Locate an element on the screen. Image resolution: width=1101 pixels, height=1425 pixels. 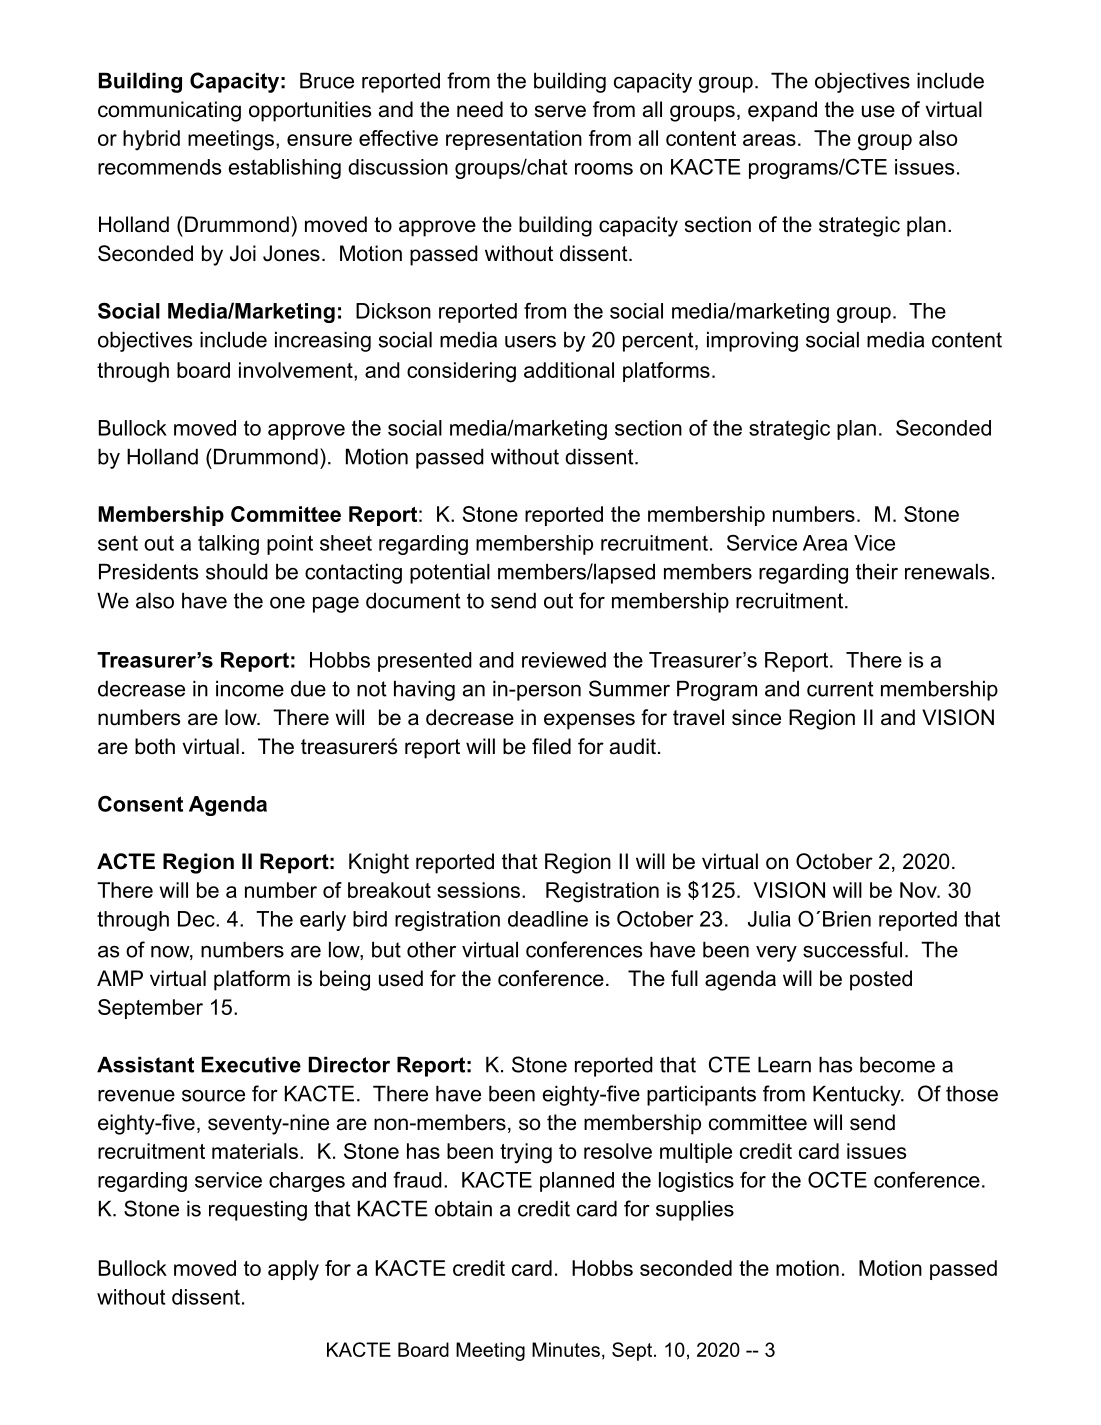
deadline is located at coordinates (548, 919).
